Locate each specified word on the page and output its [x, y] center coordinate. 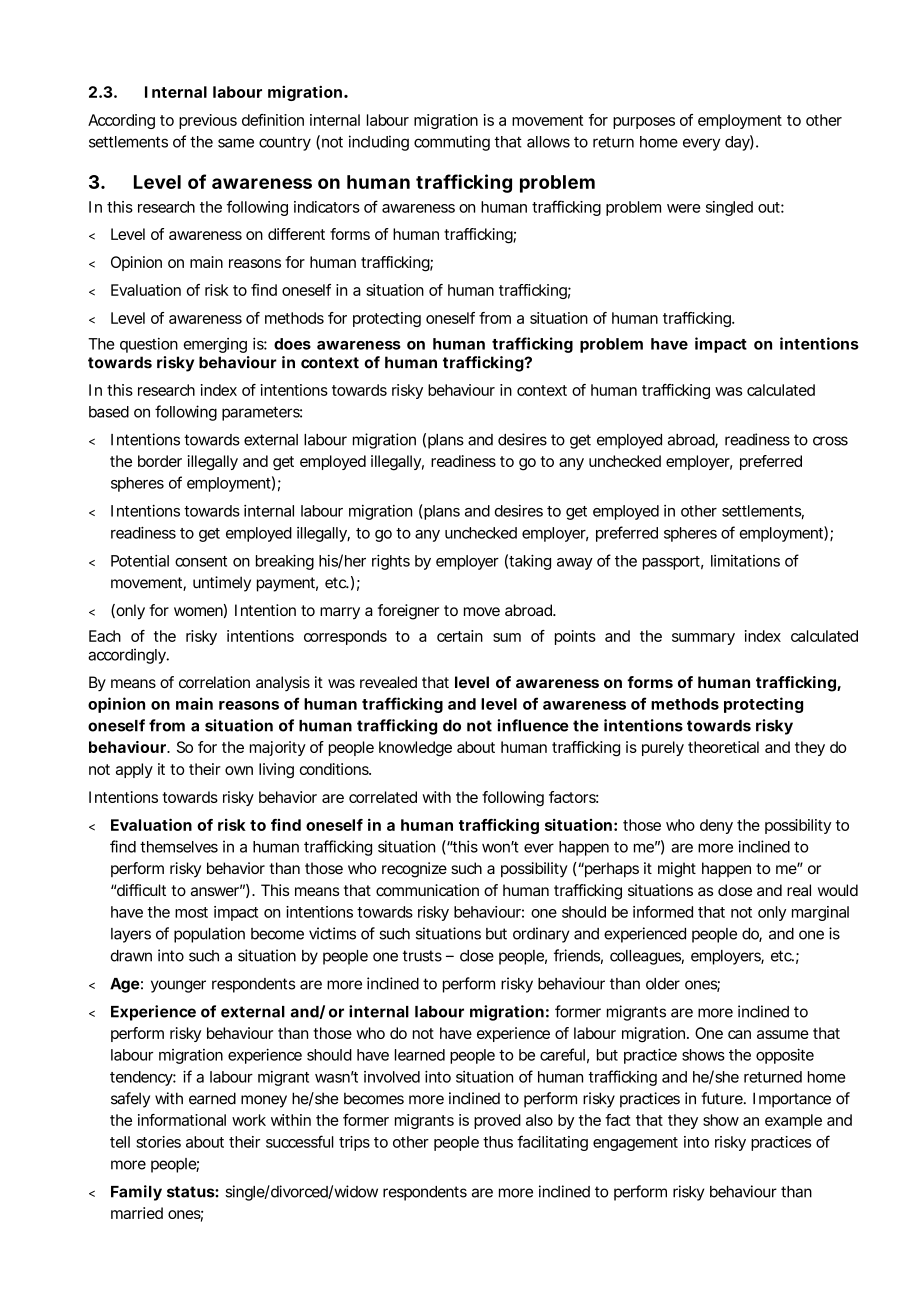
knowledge [415, 749]
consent [201, 561]
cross [830, 441]
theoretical [723, 747]
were [683, 208]
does [292, 344]
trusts [422, 956]
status [191, 1192]
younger [178, 986]
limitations [745, 561]
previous [208, 121]
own [239, 770]
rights [391, 562]
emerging [215, 345]
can [739, 1034]
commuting [452, 143]
